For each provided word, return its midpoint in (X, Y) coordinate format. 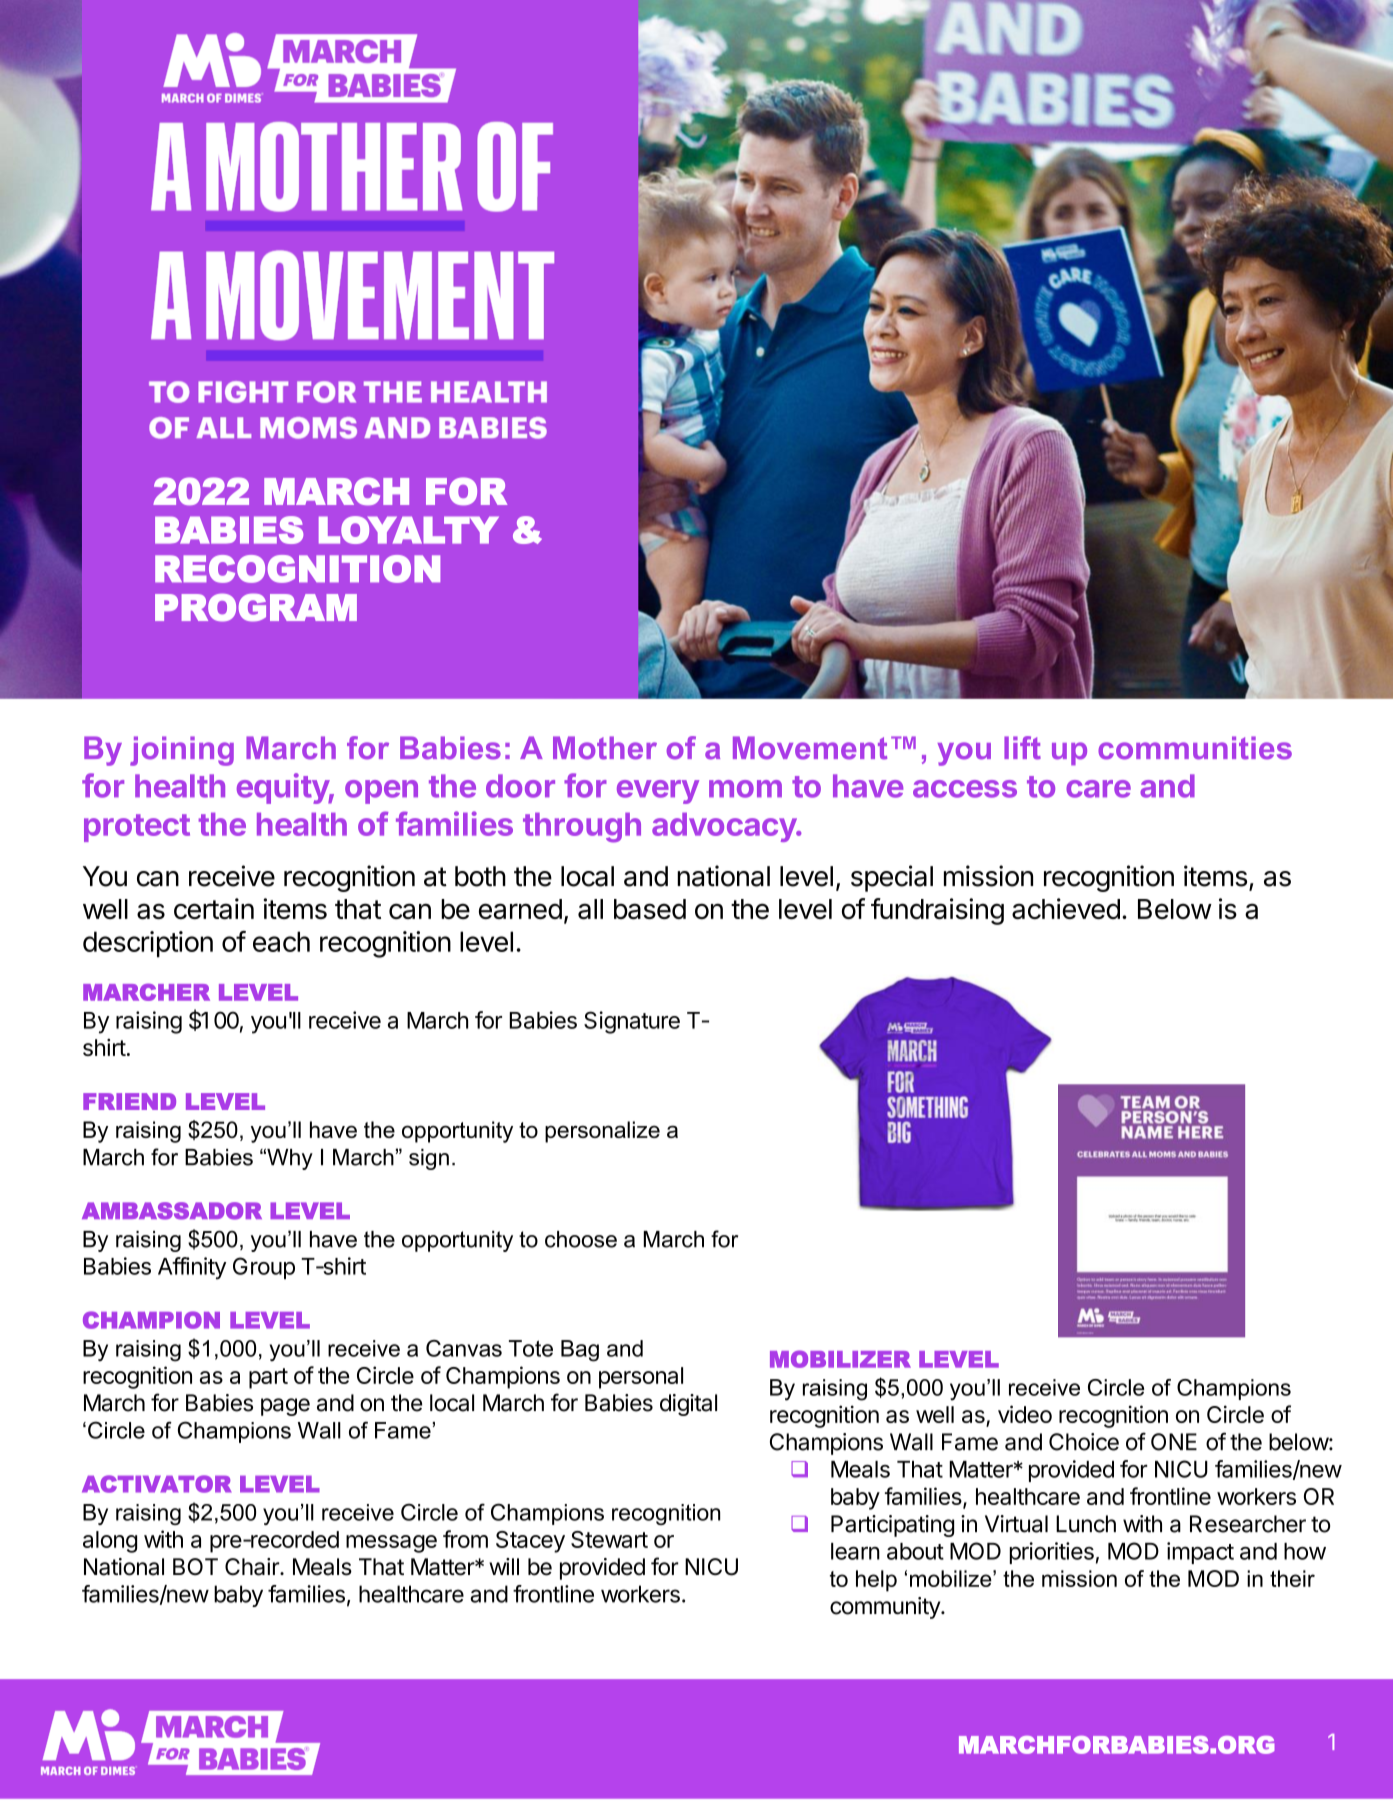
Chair (253, 1567)
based (650, 909)
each (281, 941)
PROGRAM (256, 608)
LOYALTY (409, 530)
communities (1195, 748)
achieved (1066, 909)
